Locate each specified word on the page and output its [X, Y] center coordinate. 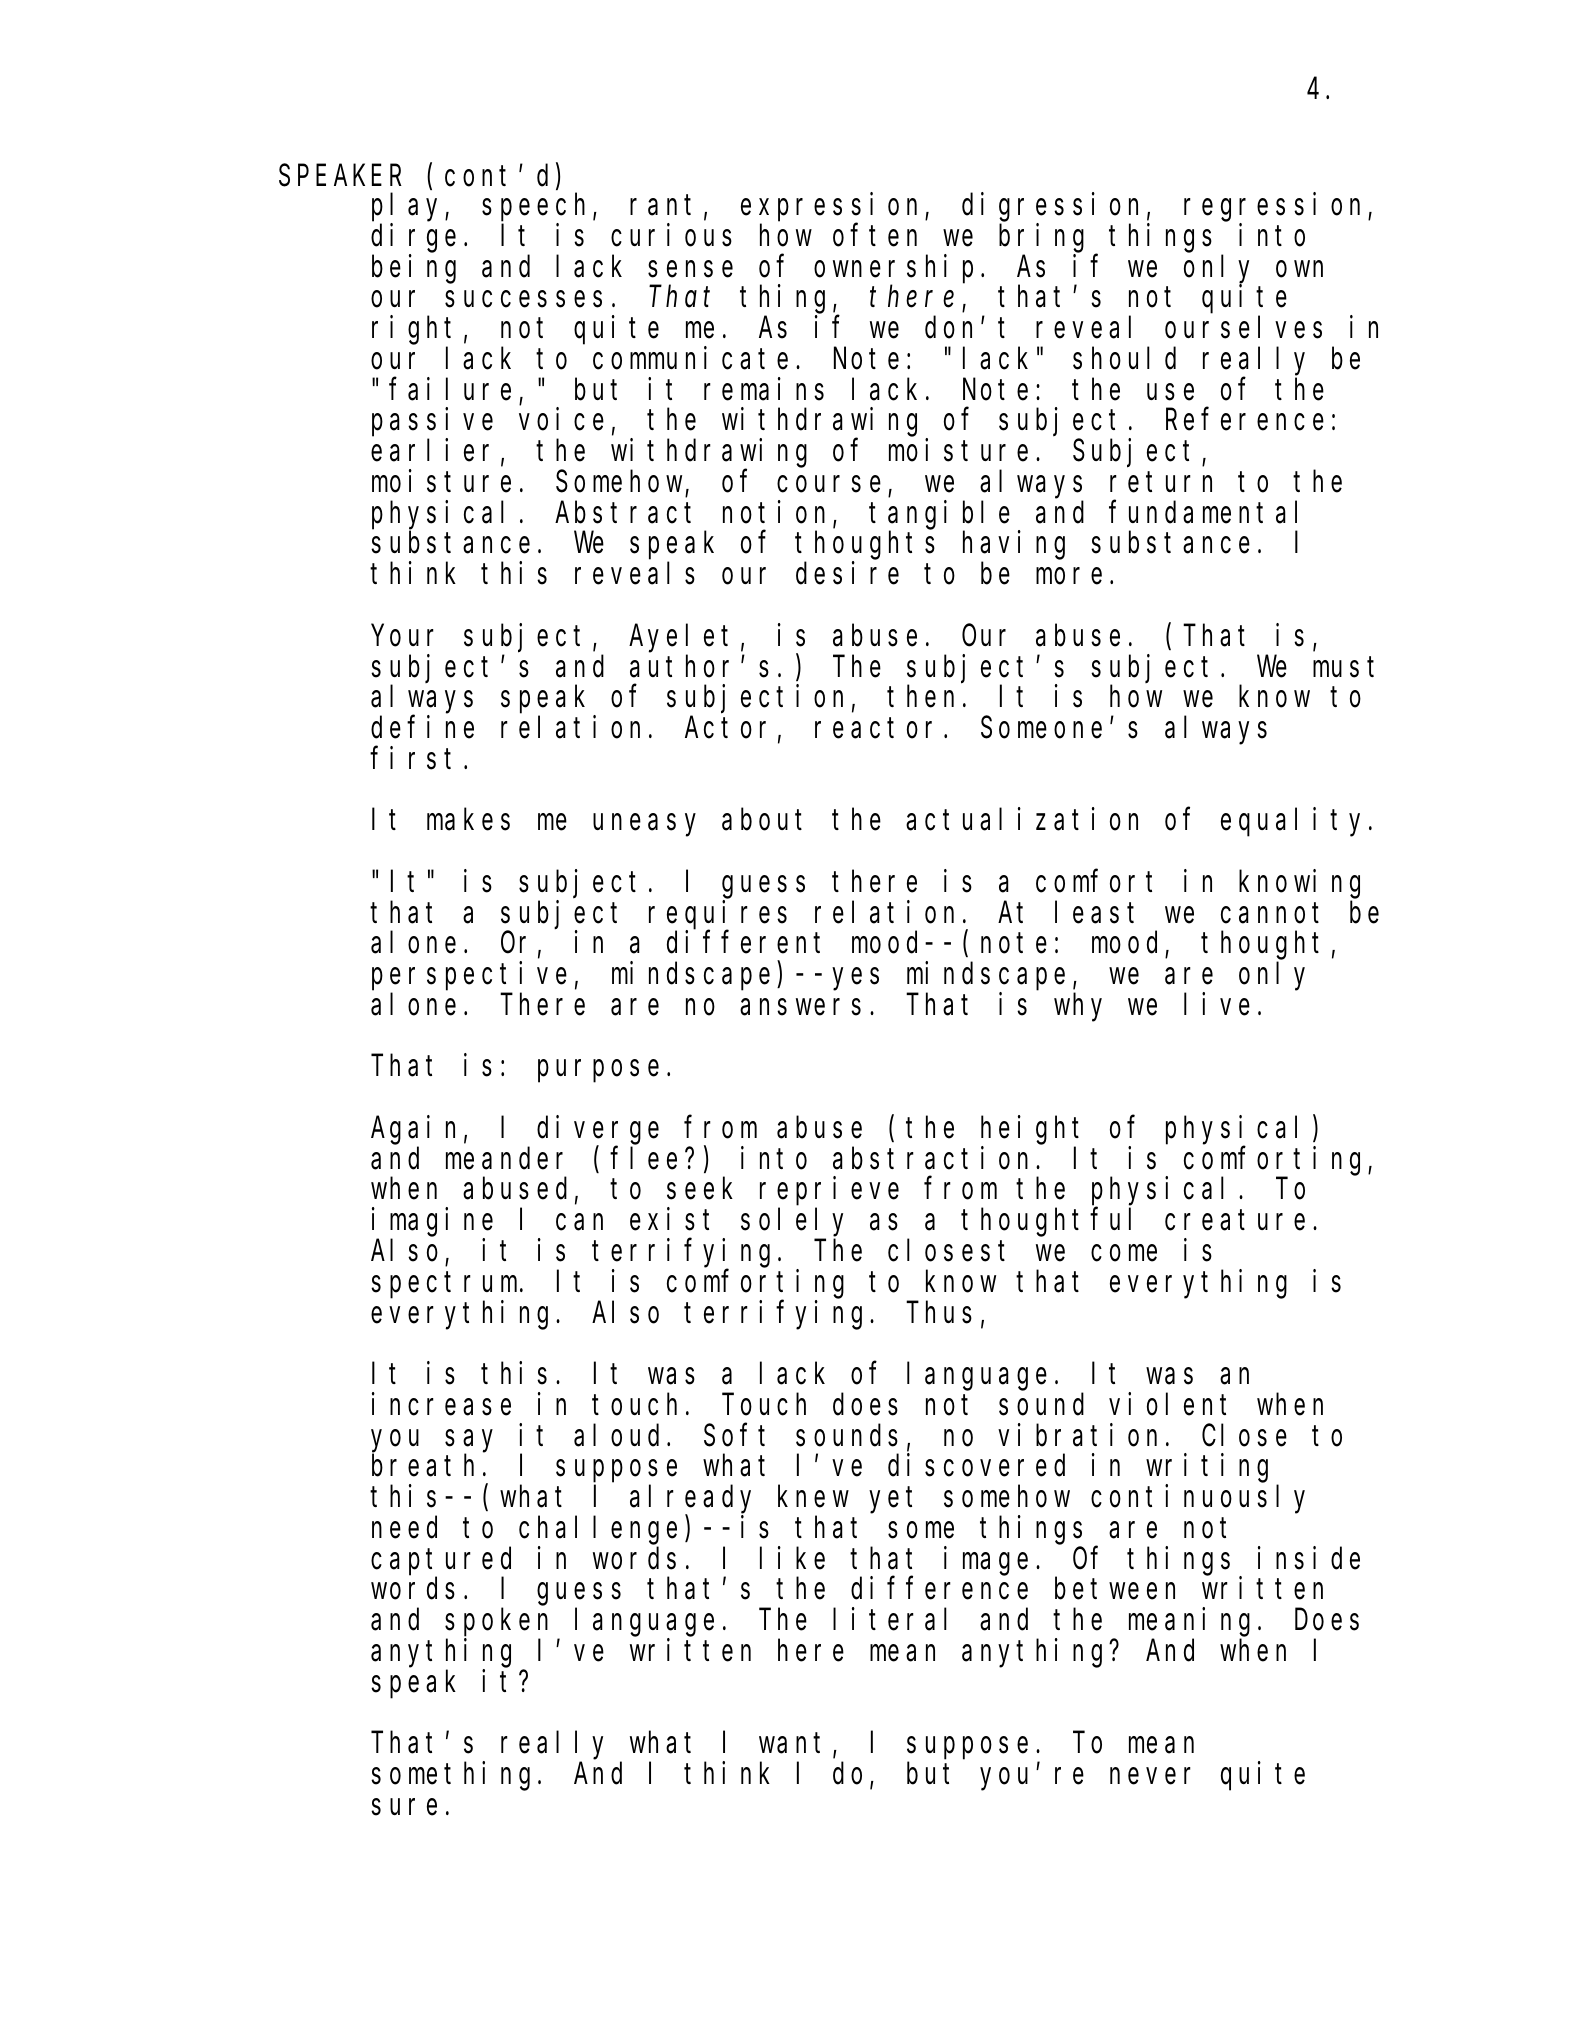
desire [847, 573]
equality [1295, 822]
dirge [413, 238]
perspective [469, 976]
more [1069, 577]
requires [718, 915]
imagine [432, 1222]
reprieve [829, 1191]
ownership [893, 269]
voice [561, 419]
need [404, 1528]
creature [1235, 1221]
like [792, 1558]
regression [1276, 207]
